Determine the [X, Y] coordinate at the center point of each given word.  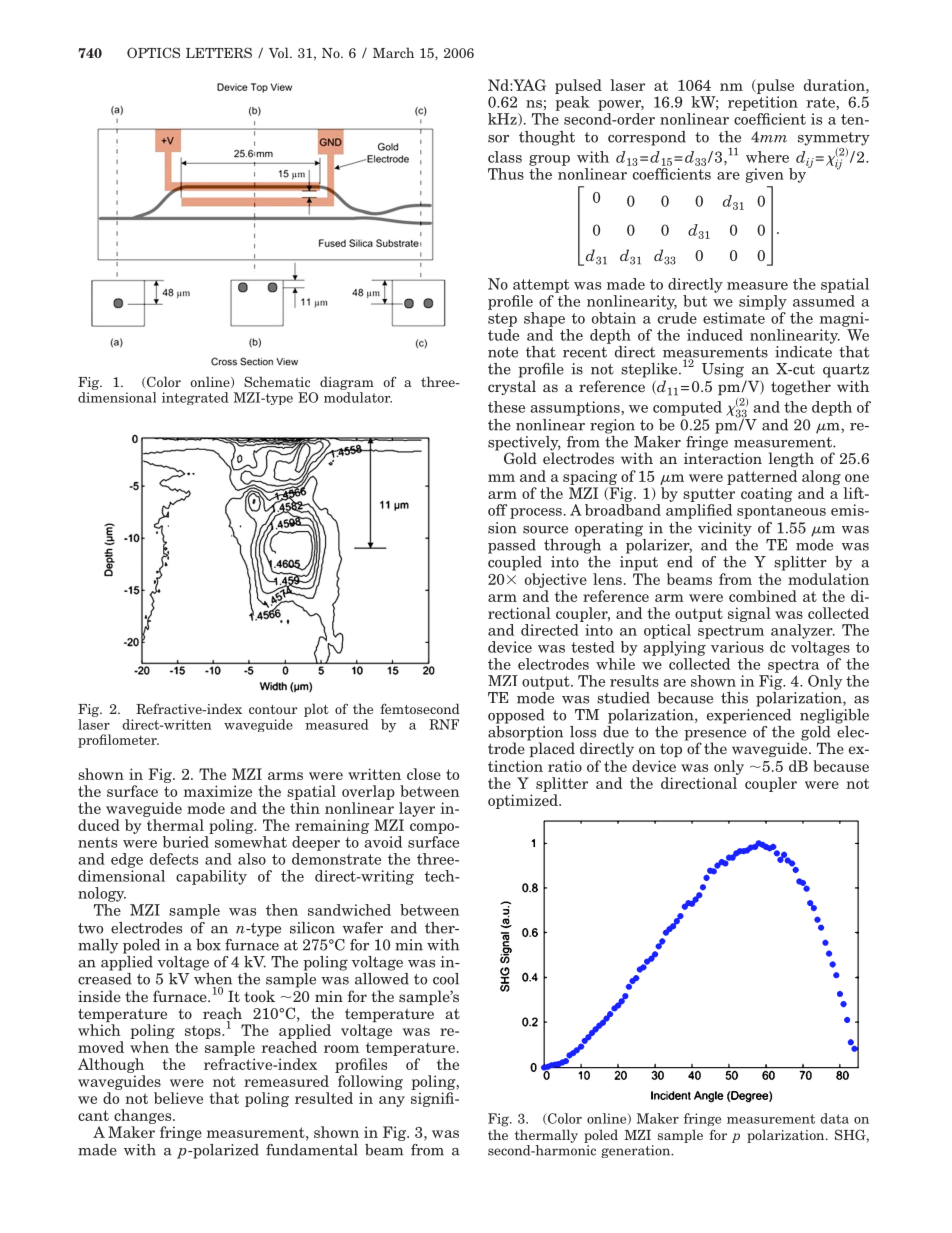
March [393, 52]
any [392, 1101]
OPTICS [153, 52]
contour [273, 709]
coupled [515, 562]
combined [763, 596]
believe [178, 1098]
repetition [763, 103]
